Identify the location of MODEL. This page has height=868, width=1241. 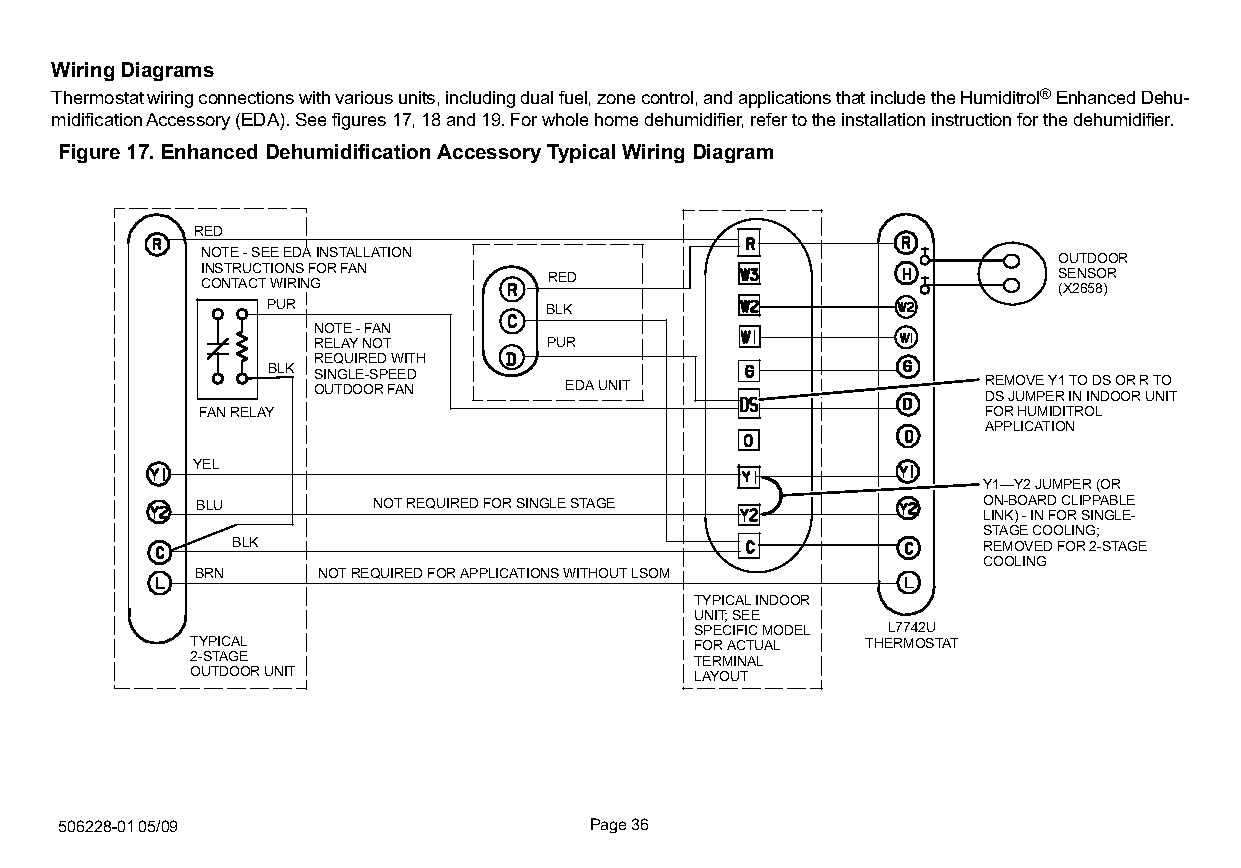
(786, 630).
